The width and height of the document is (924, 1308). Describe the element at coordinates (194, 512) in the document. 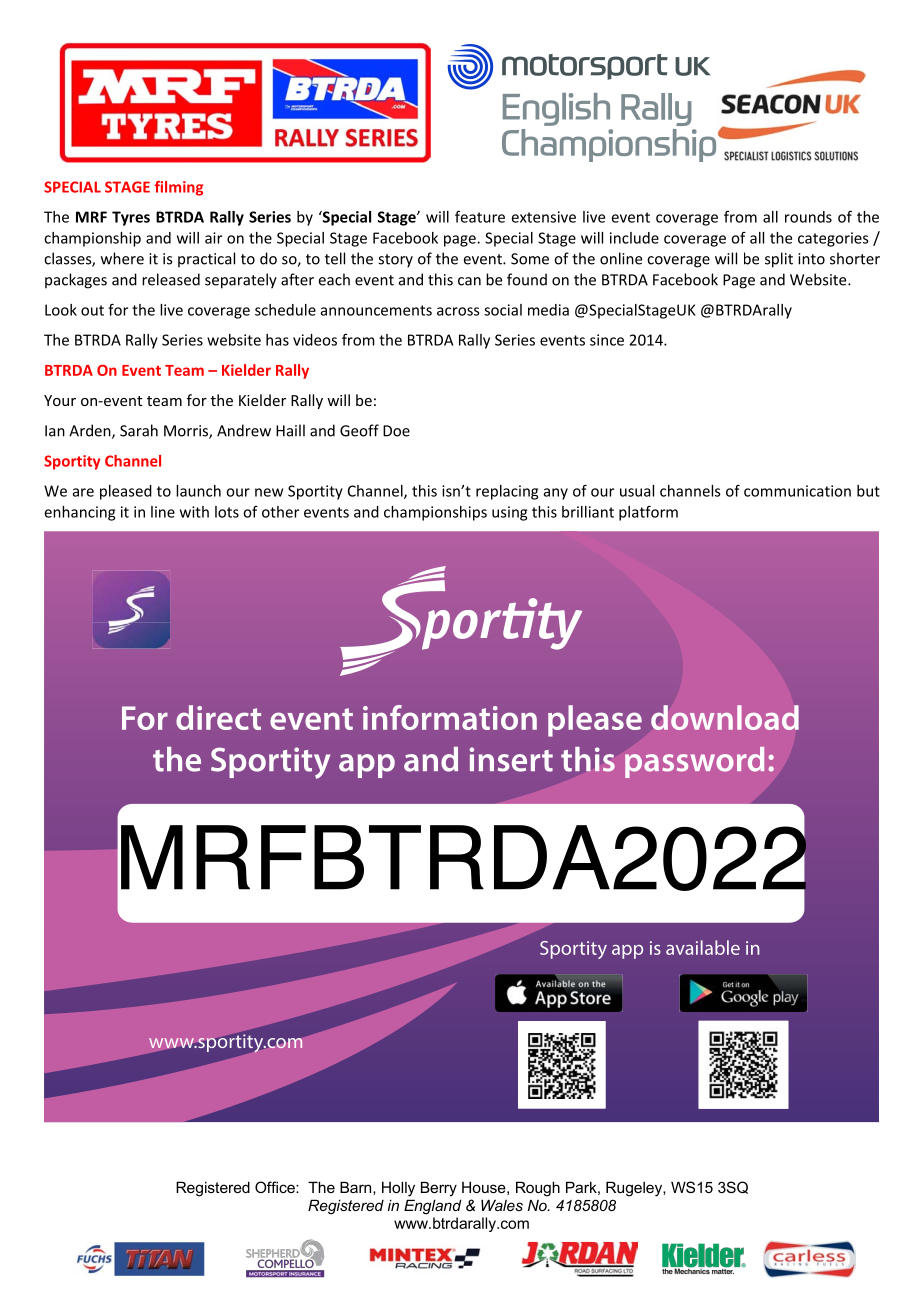

I see `with` at that location.
